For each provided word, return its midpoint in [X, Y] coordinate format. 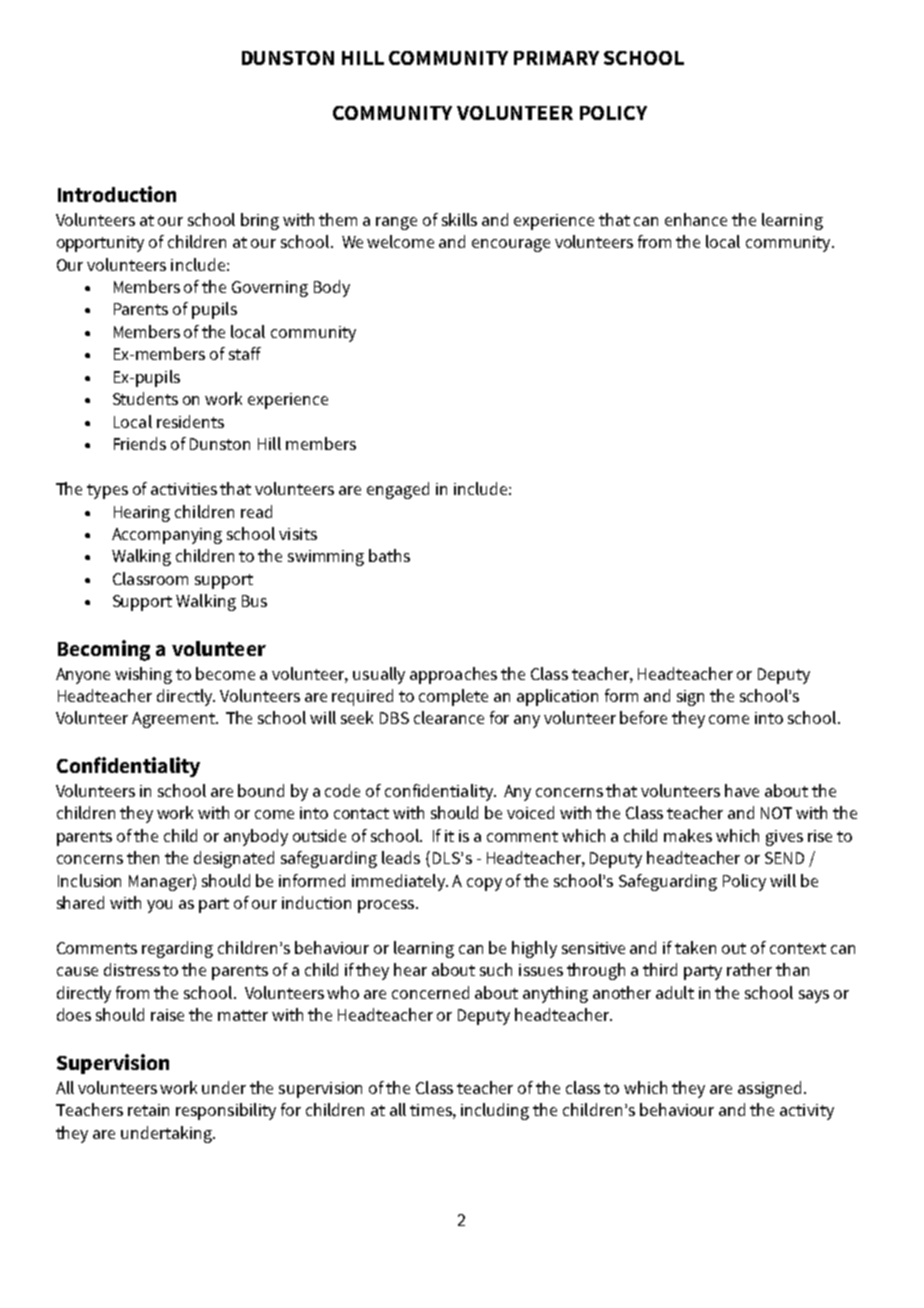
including [495, 1111]
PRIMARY [556, 58]
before [643, 717]
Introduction [117, 194]
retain [148, 1110]
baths [389, 555]
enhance [696, 219]
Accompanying [167, 536]
